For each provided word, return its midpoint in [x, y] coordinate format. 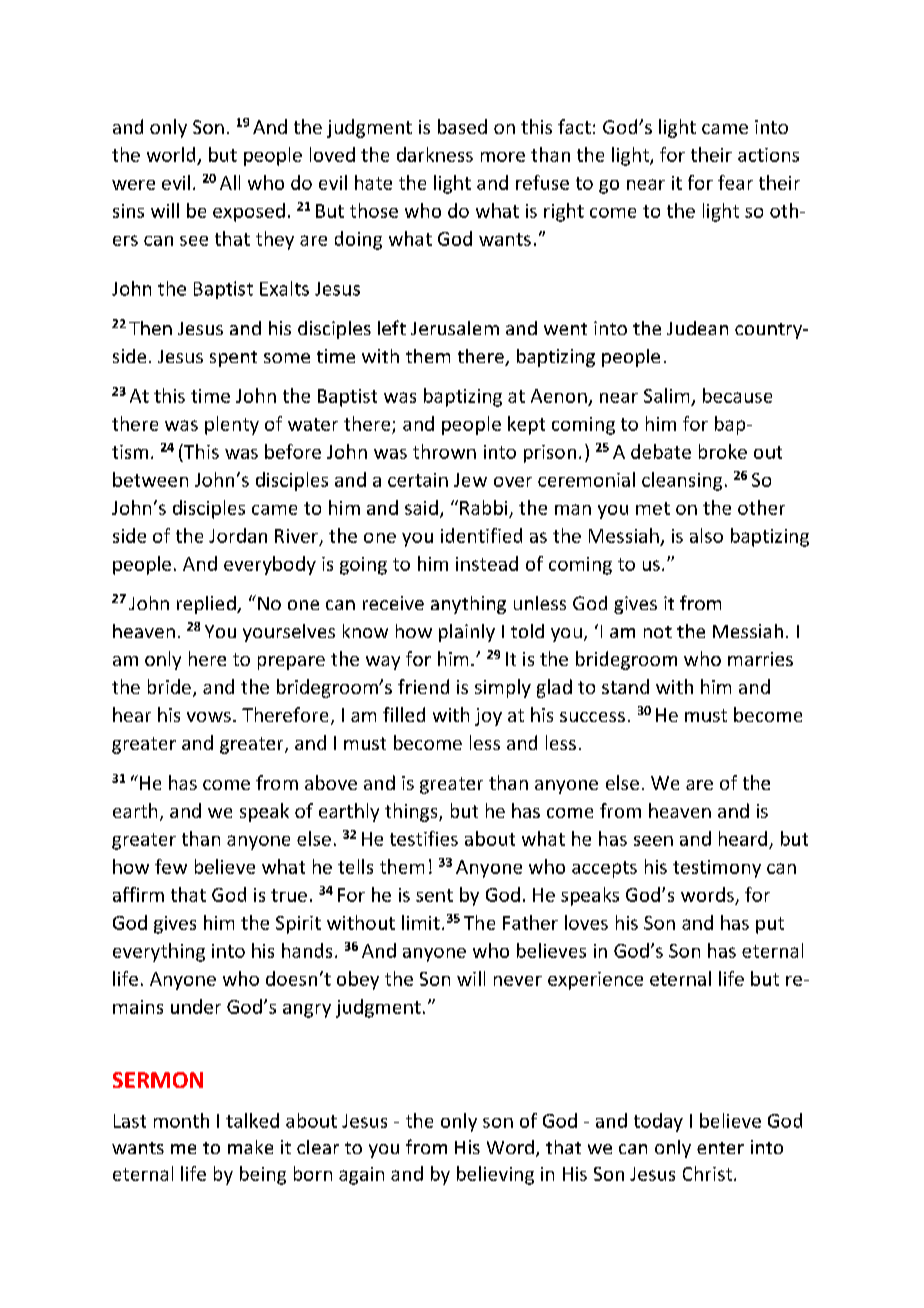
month [181, 1120]
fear [735, 182]
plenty [232, 425]
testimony [717, 869]
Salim [666, 395]
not [658, 632]
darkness [435, 154]
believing [495, 1175]
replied [207, 605]
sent [434, 895]
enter [720, 1148]
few [171, 866]
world [171, 154]
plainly [467, 633]
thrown [444, 451]
